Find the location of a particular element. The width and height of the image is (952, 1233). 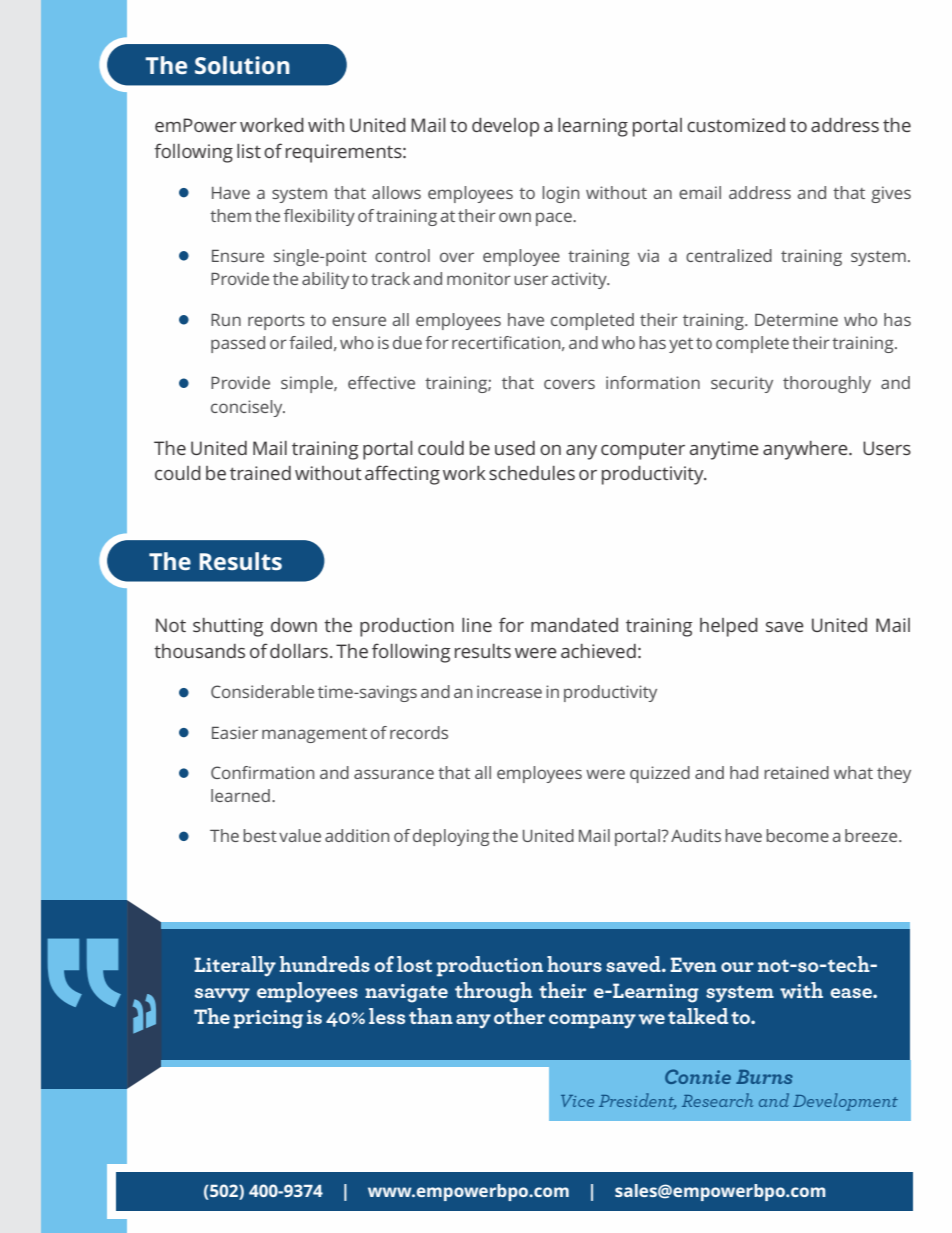

management is located at coordinates (314, 735).
